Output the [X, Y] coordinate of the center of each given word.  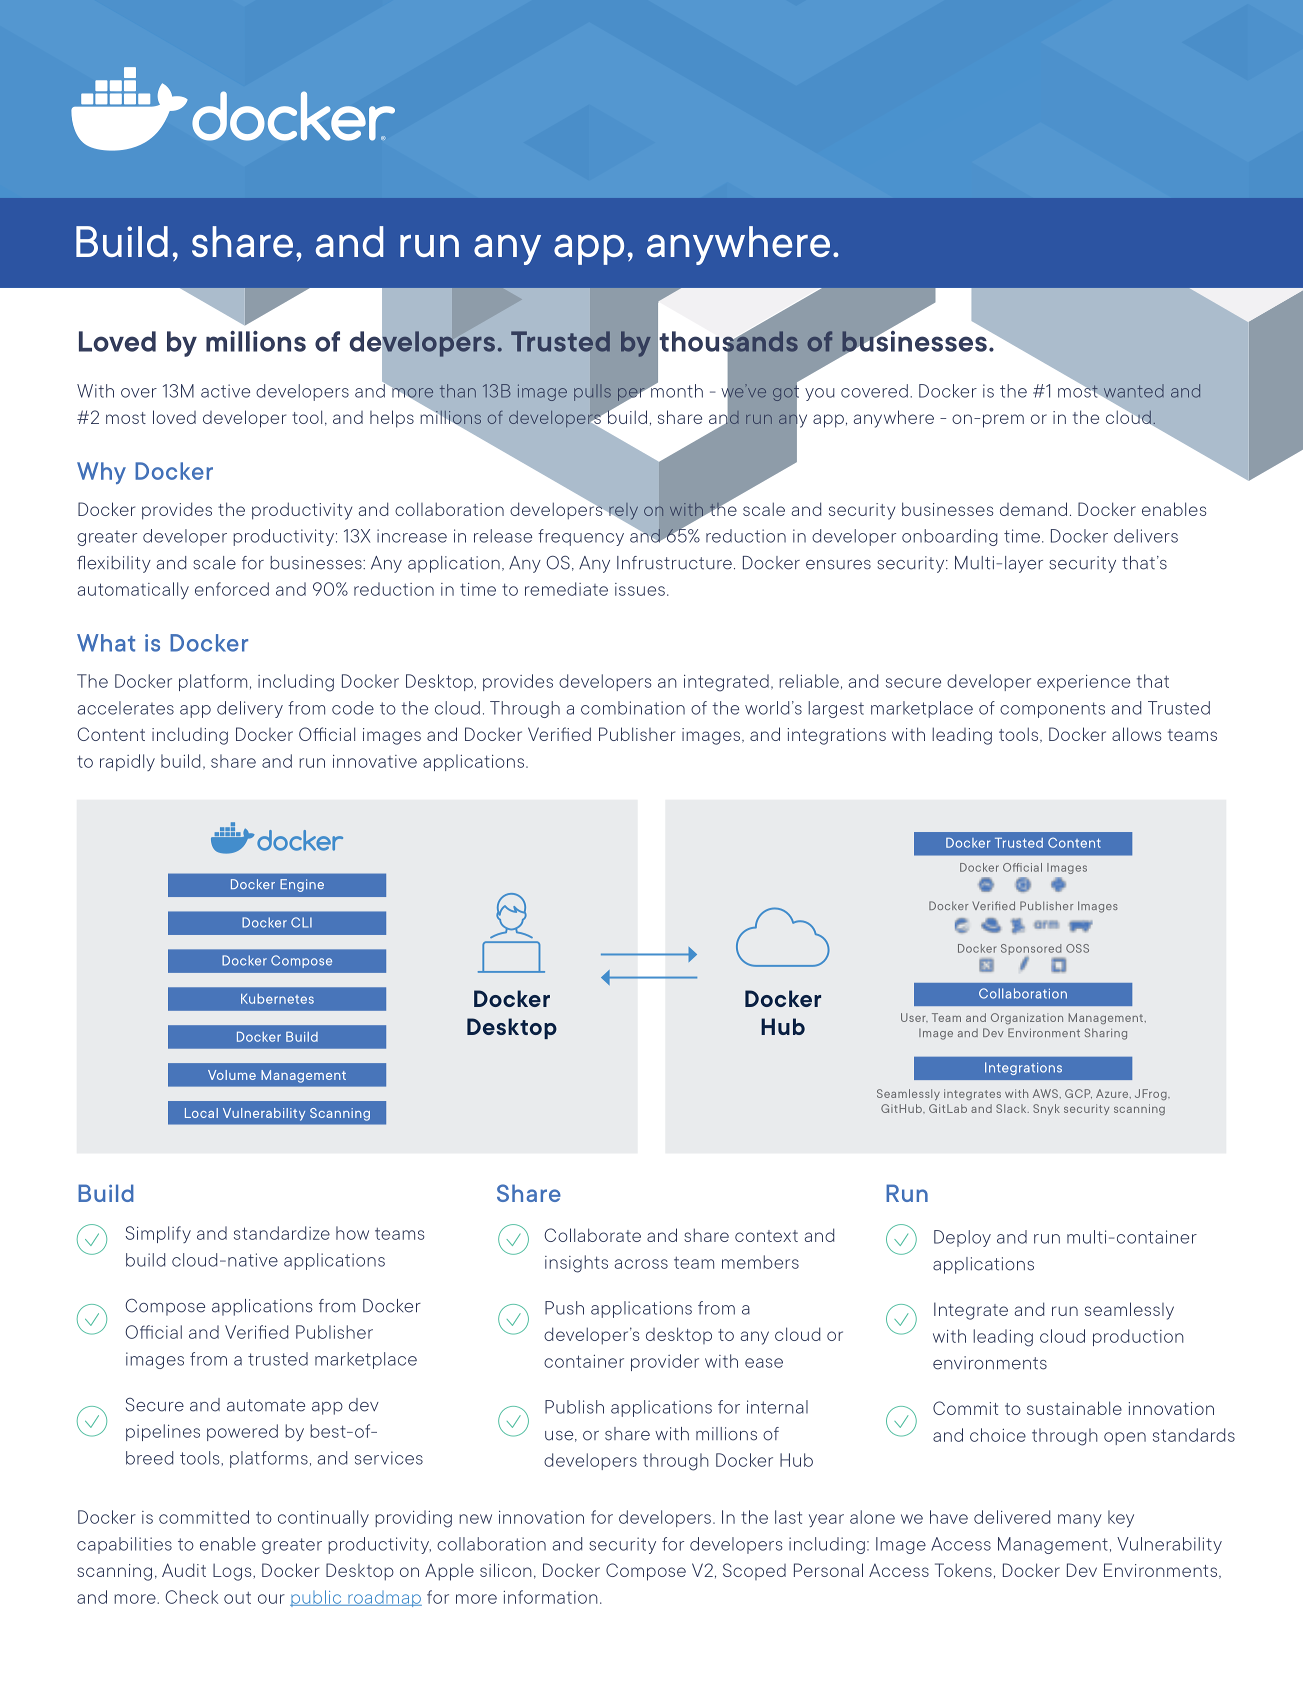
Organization [1027, 1018]
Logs [233, 1572]
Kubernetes [277, 999]
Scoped [754, 1571]
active [225, 391]
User [914, 1017]
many [1080, 1520]
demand [1033, 509]
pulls [592, 394]
